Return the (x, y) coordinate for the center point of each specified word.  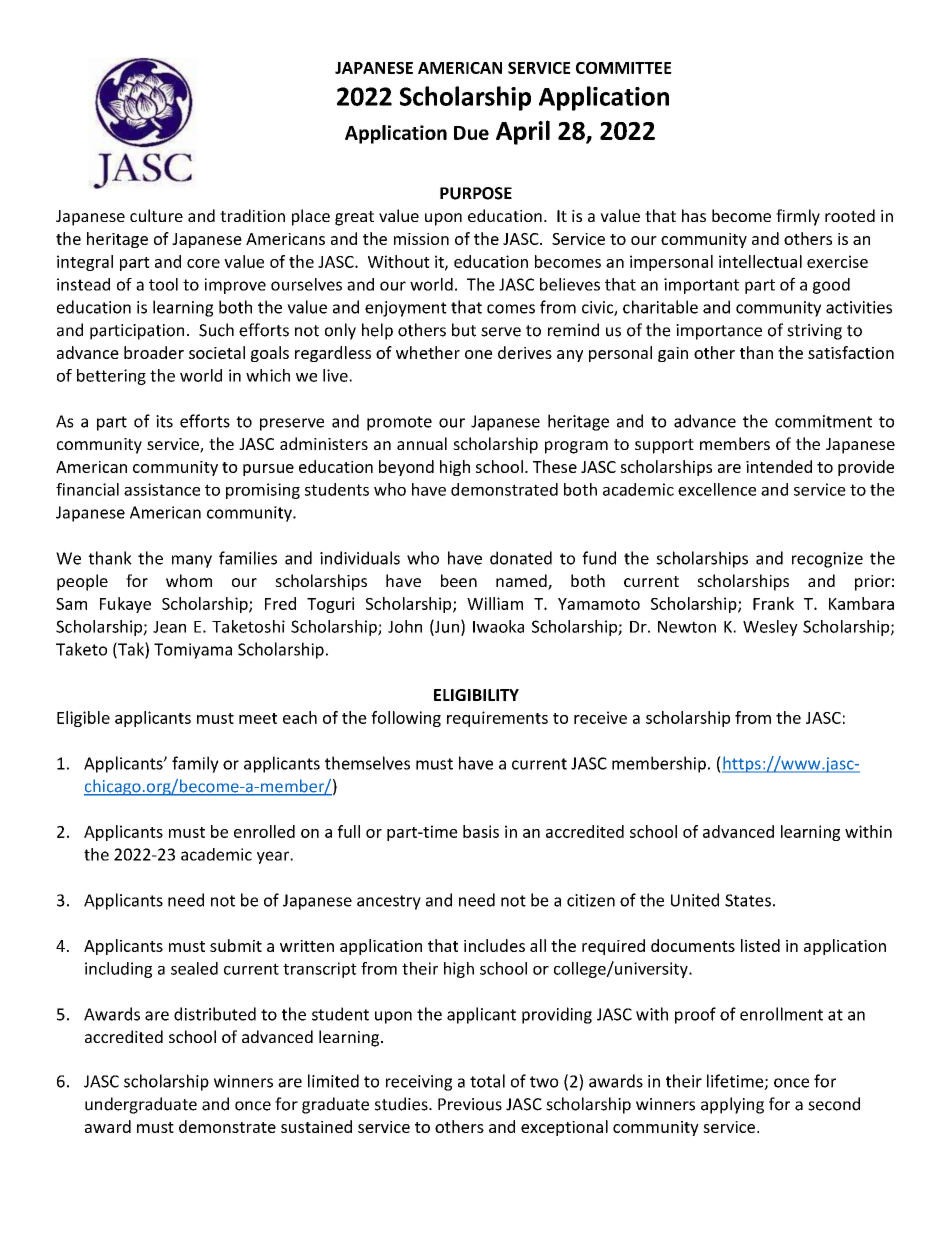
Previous (470, 1104)
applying (732, 1105)
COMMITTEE (624, 68)
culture (156, 215)
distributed (215, 1014)
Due (471, 133)
